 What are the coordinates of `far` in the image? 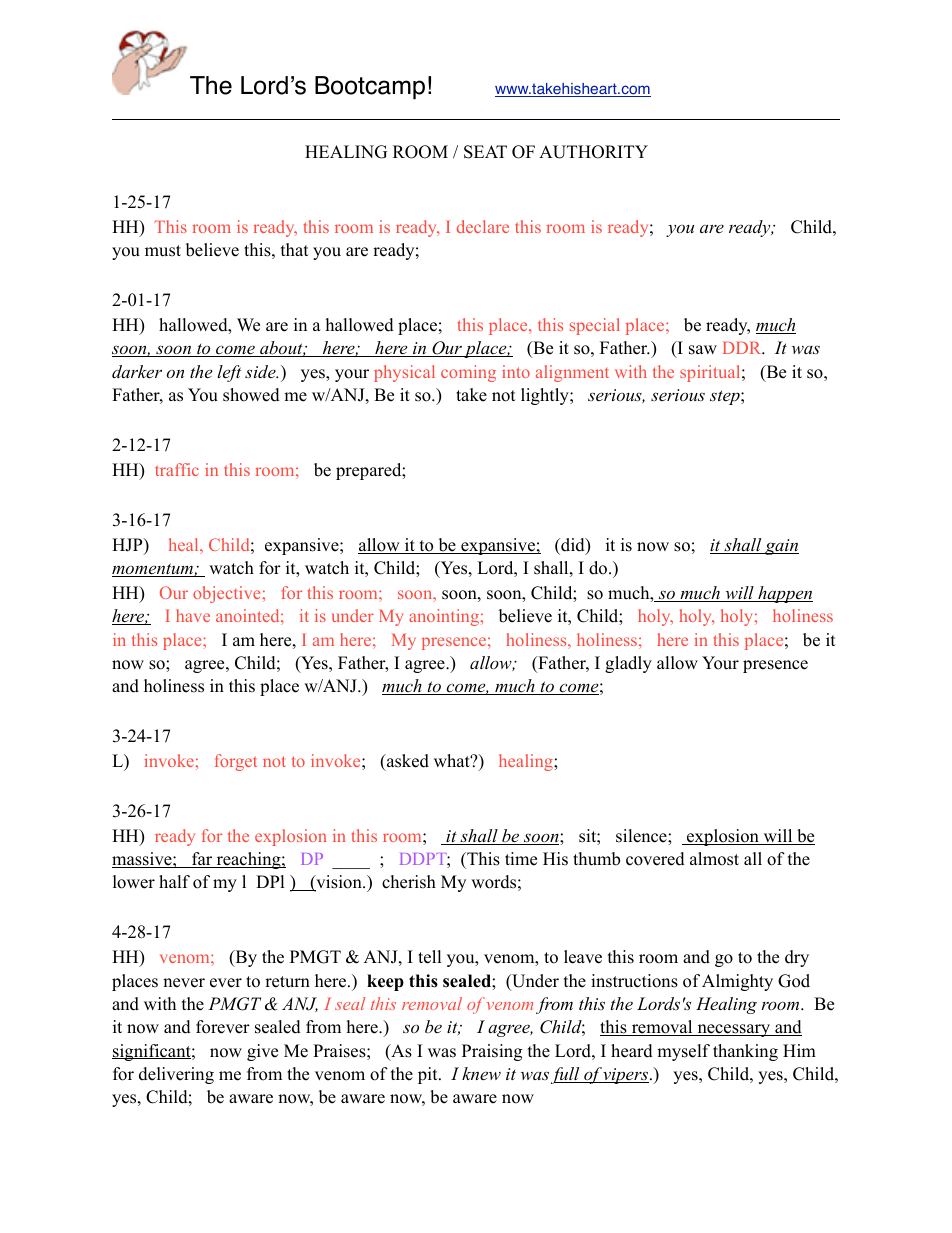 It's located at (202, 860).
